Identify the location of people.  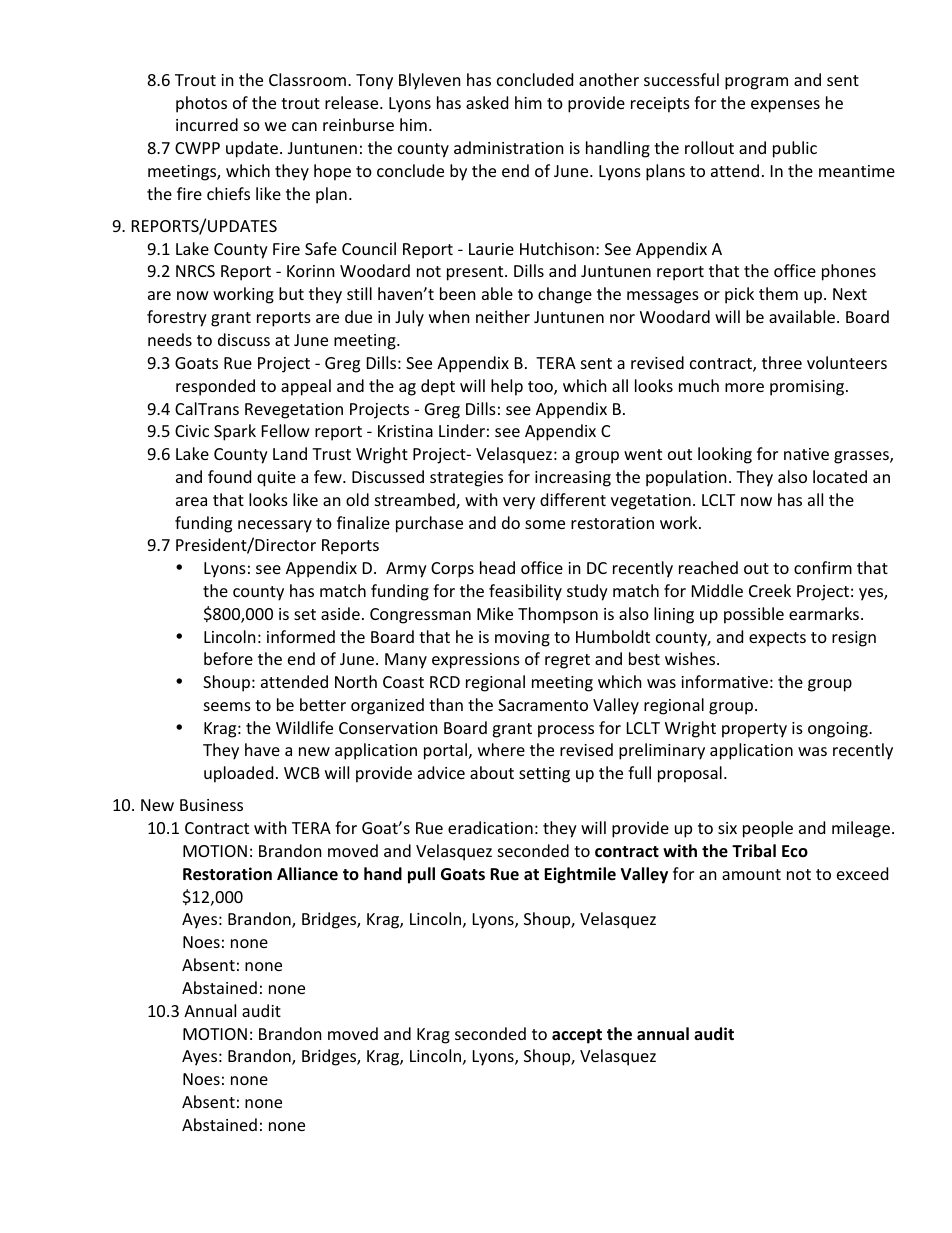
(768, 829).
